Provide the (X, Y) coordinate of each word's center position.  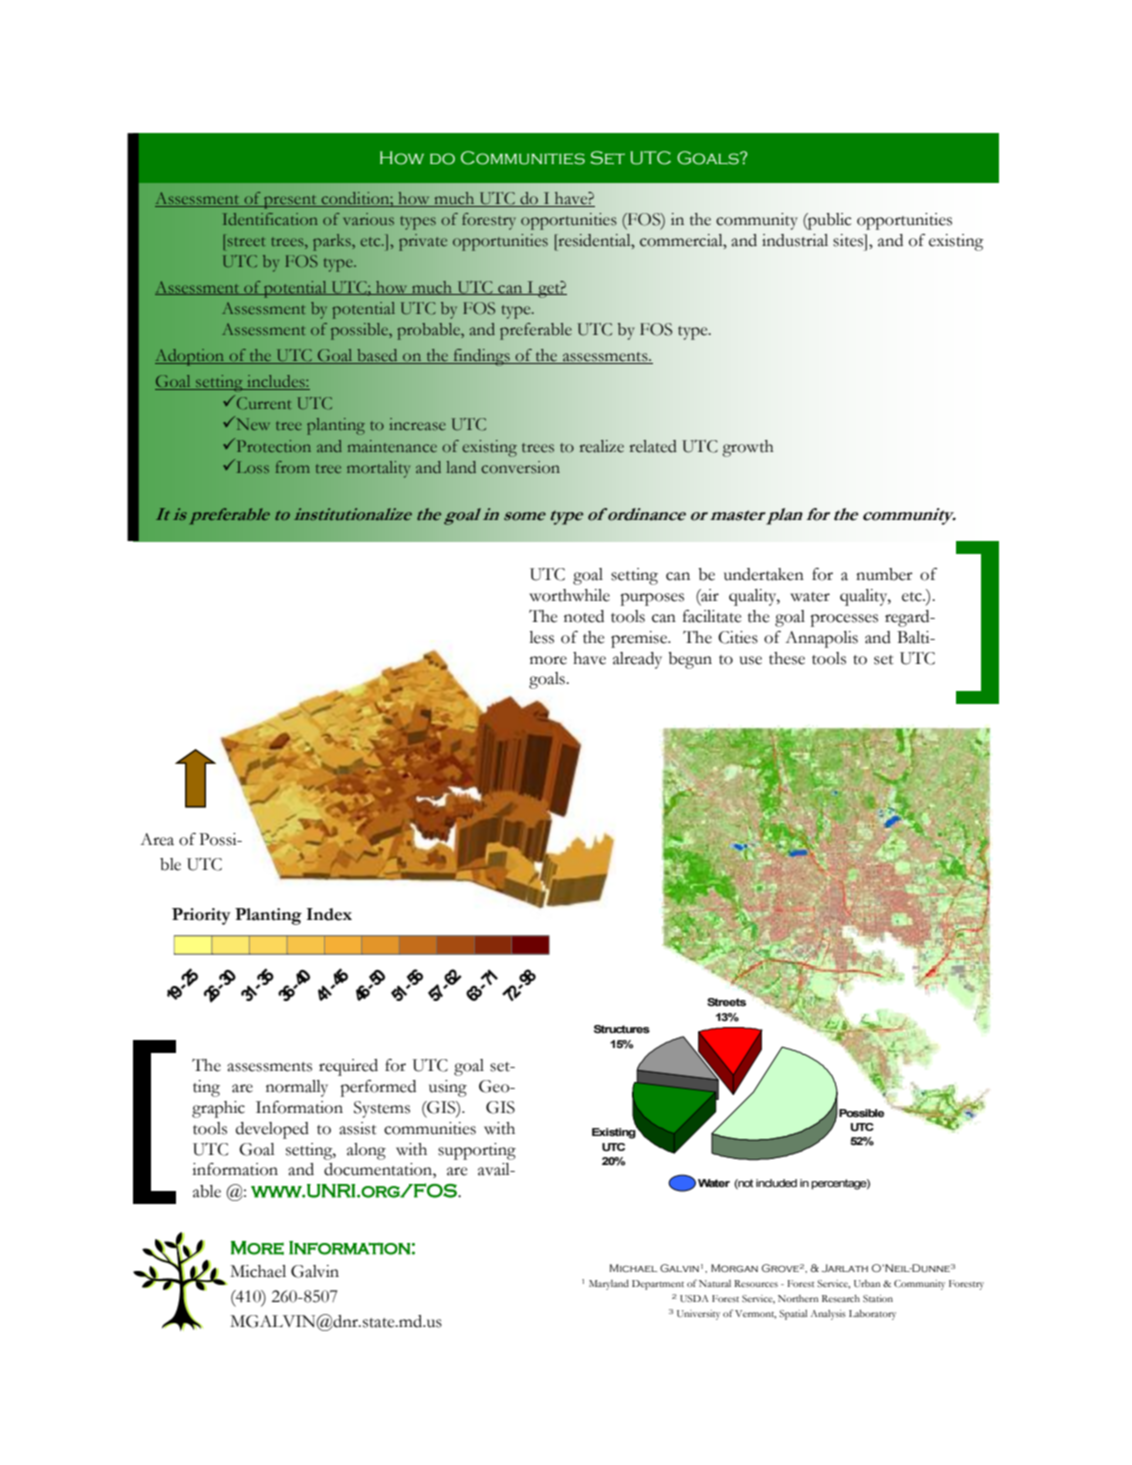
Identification (270, 219)
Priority (201, 916)
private (423, 242)
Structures (622, 1029)
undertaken (764, 574)
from (293, 467)
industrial (795, 240)
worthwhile (569, 595)
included (776, 1183)
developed (272, 1130)
